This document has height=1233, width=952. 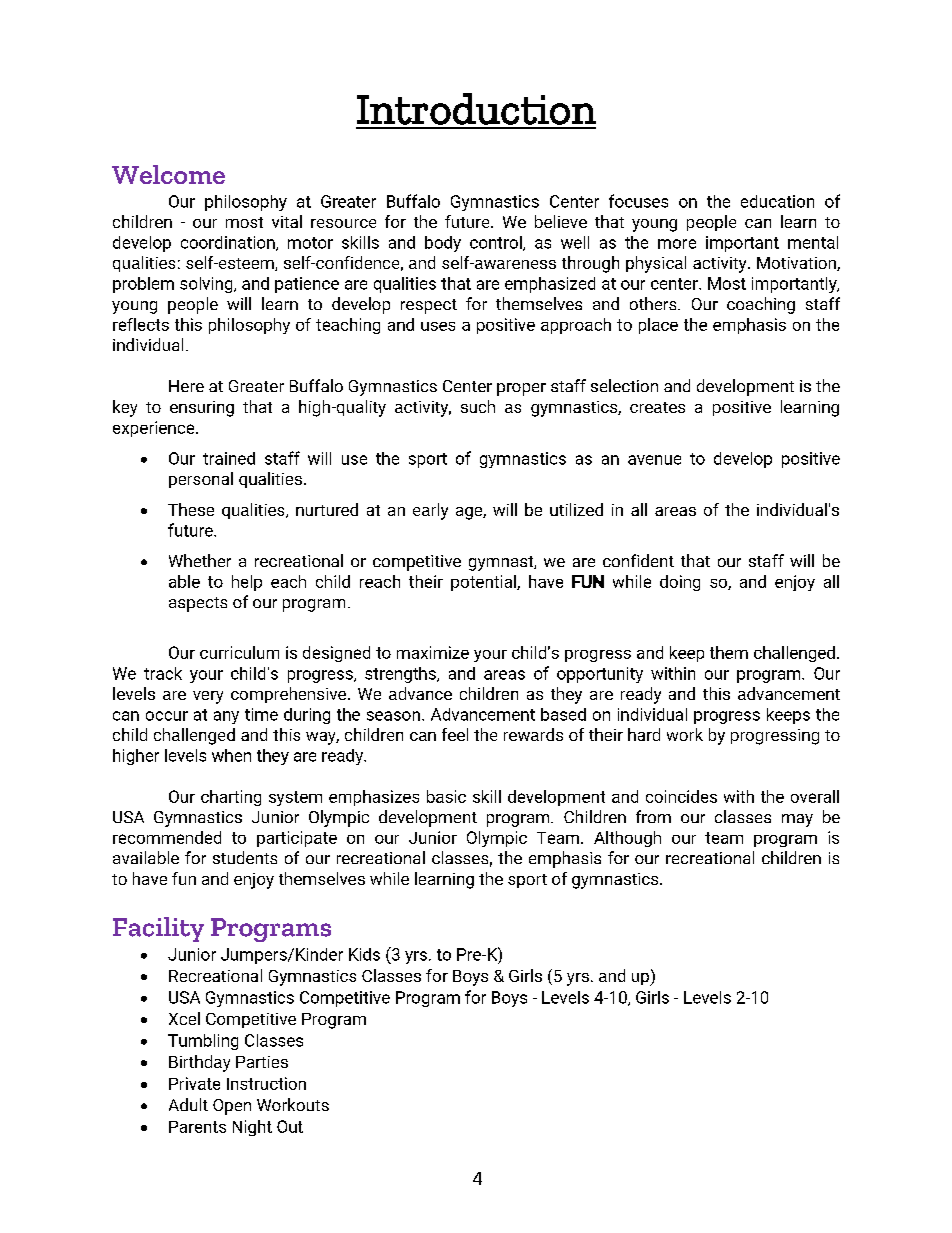 What do you see at coordinates (777, 201) in the document?
I see `education` at bounding box center [777, 201].
